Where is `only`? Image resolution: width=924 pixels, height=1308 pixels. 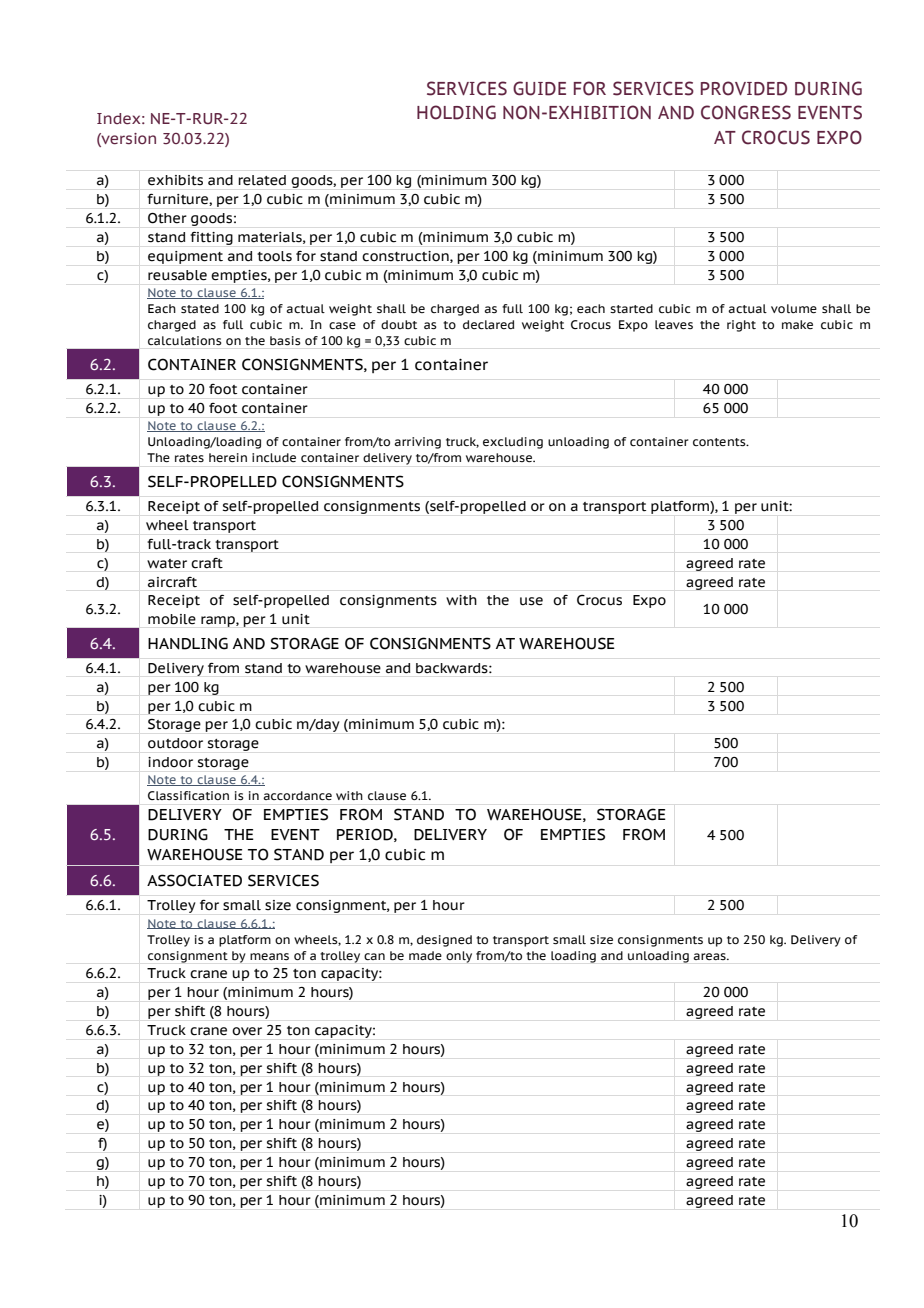
only is located at coordinates (459, 957).
